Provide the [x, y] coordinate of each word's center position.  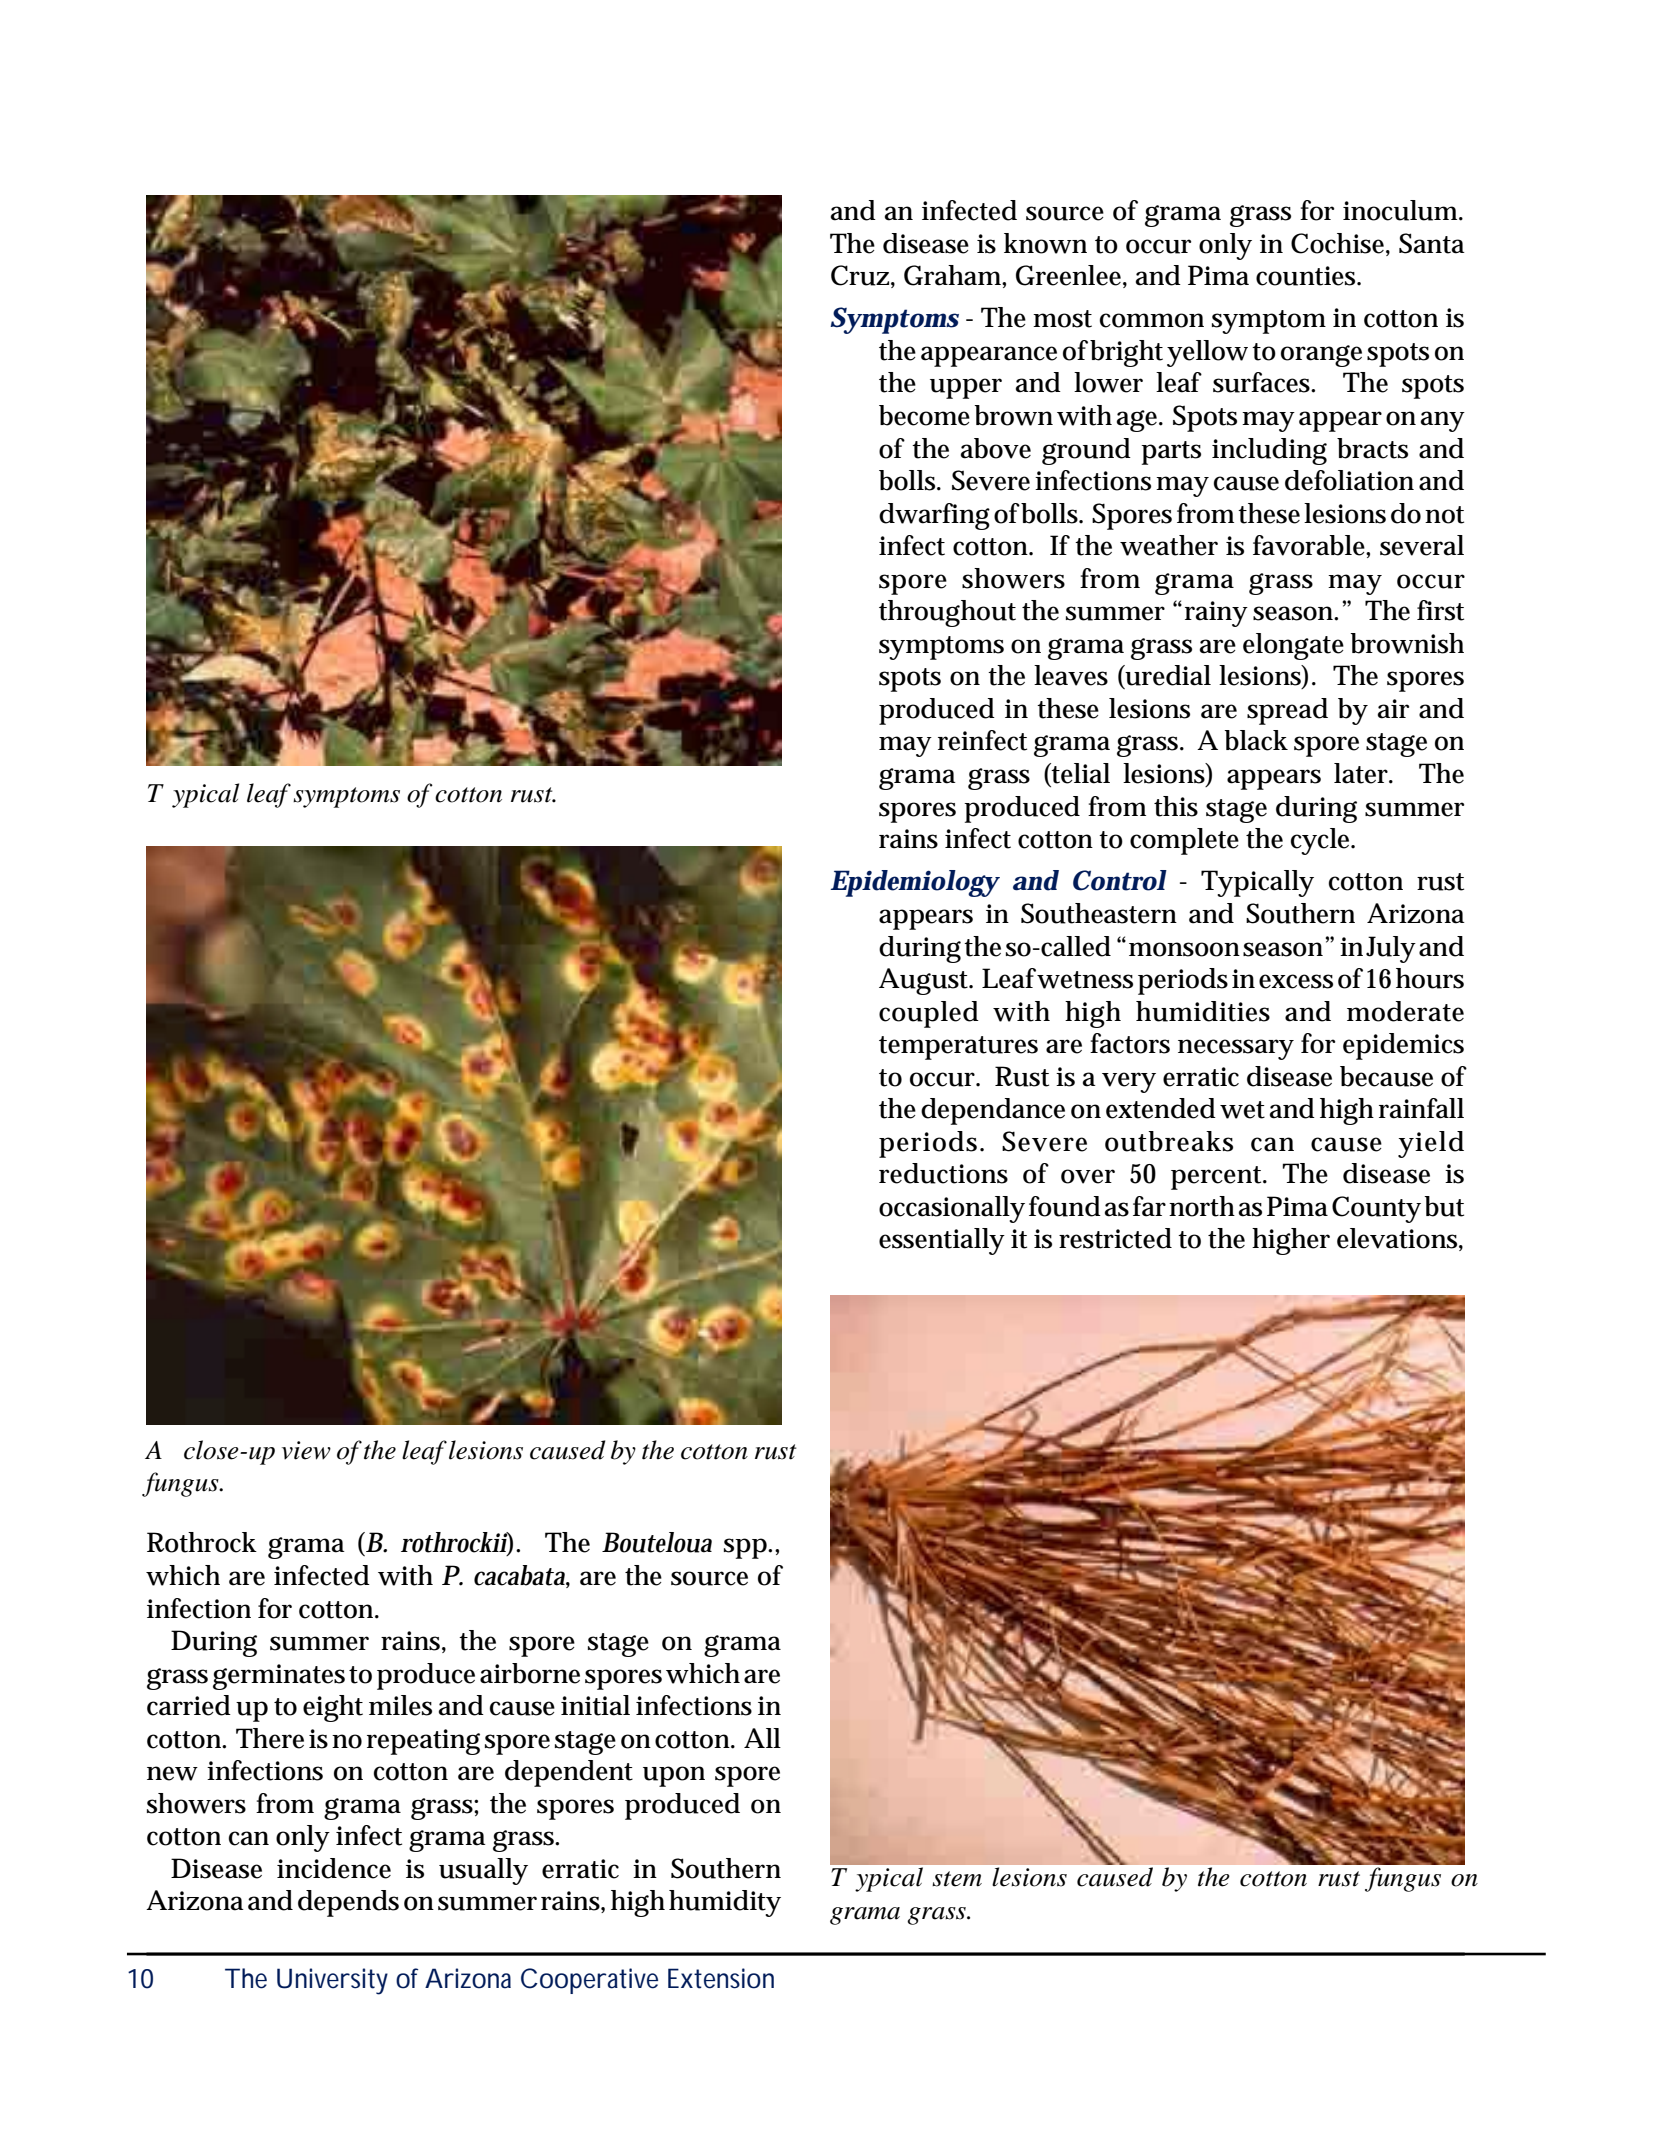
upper [966, 388]
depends [348, 1903]
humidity [725, 1903]
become [924, 415]
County [1376, 1209]
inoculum [1402, 210]
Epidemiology [915, 883]
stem [957, 1879]
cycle [1322, 841]
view [306, 1450]
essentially [942, 1241]
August [925, 981]
